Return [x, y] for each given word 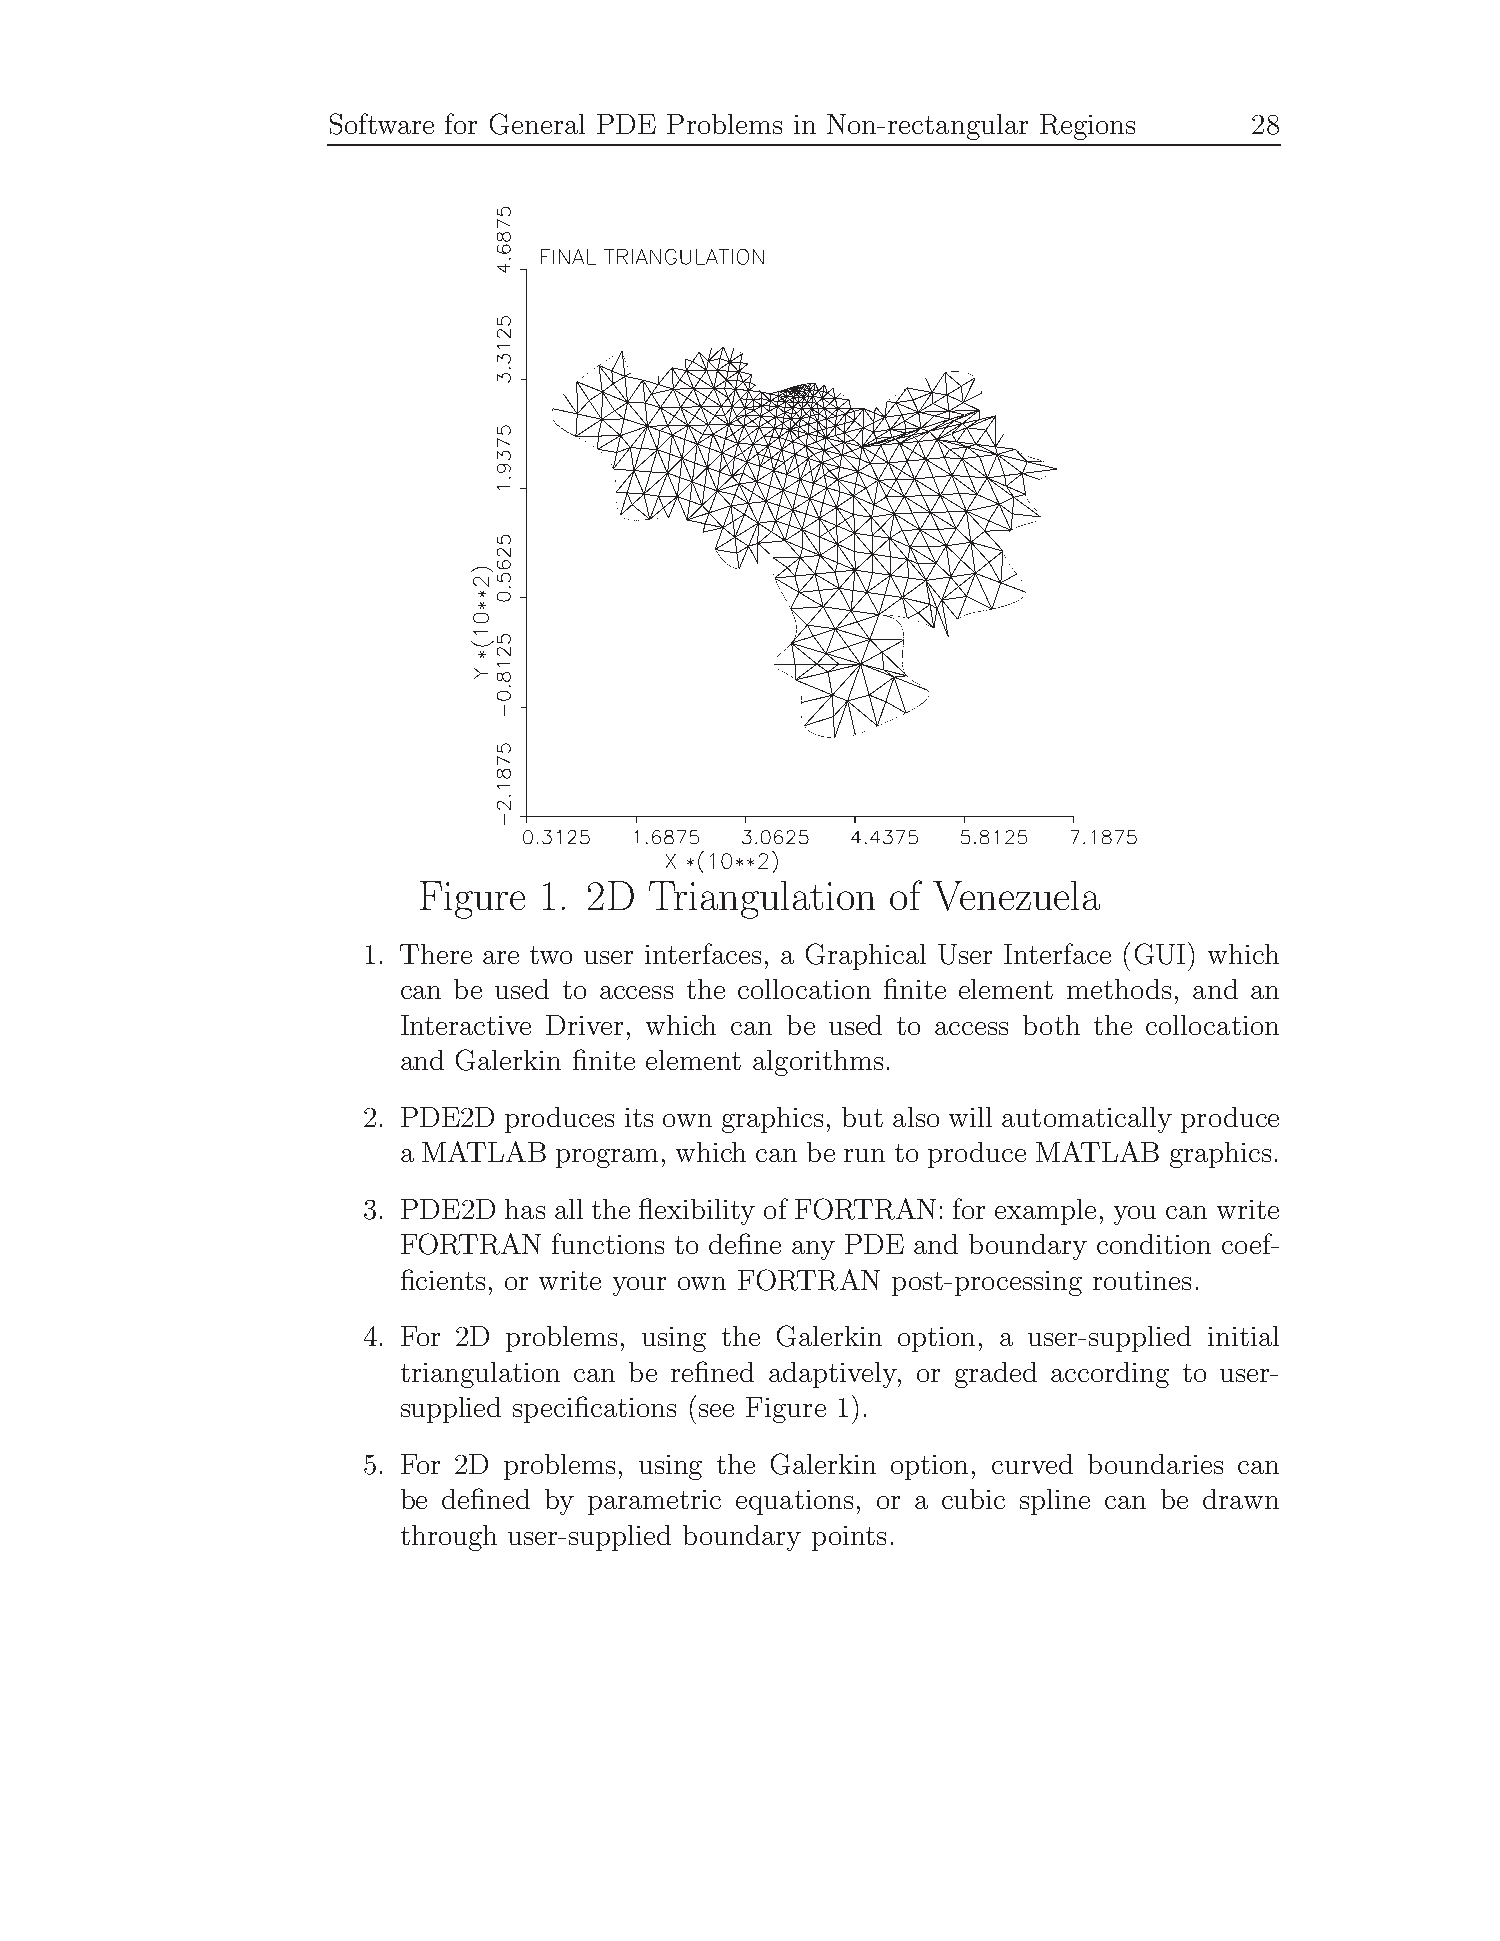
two [551, 955]
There [436, 954]
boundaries [1155, 1464]
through [449, 1538]
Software [382, 124]
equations [794, 1502]
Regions [1087, 127]
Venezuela [1016, 896]
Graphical [866, 956]
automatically [1087, 1120]
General [537, 124]
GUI [1162, 953]
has [525, 1209]
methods [1119, 989]
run [864, 1155]
